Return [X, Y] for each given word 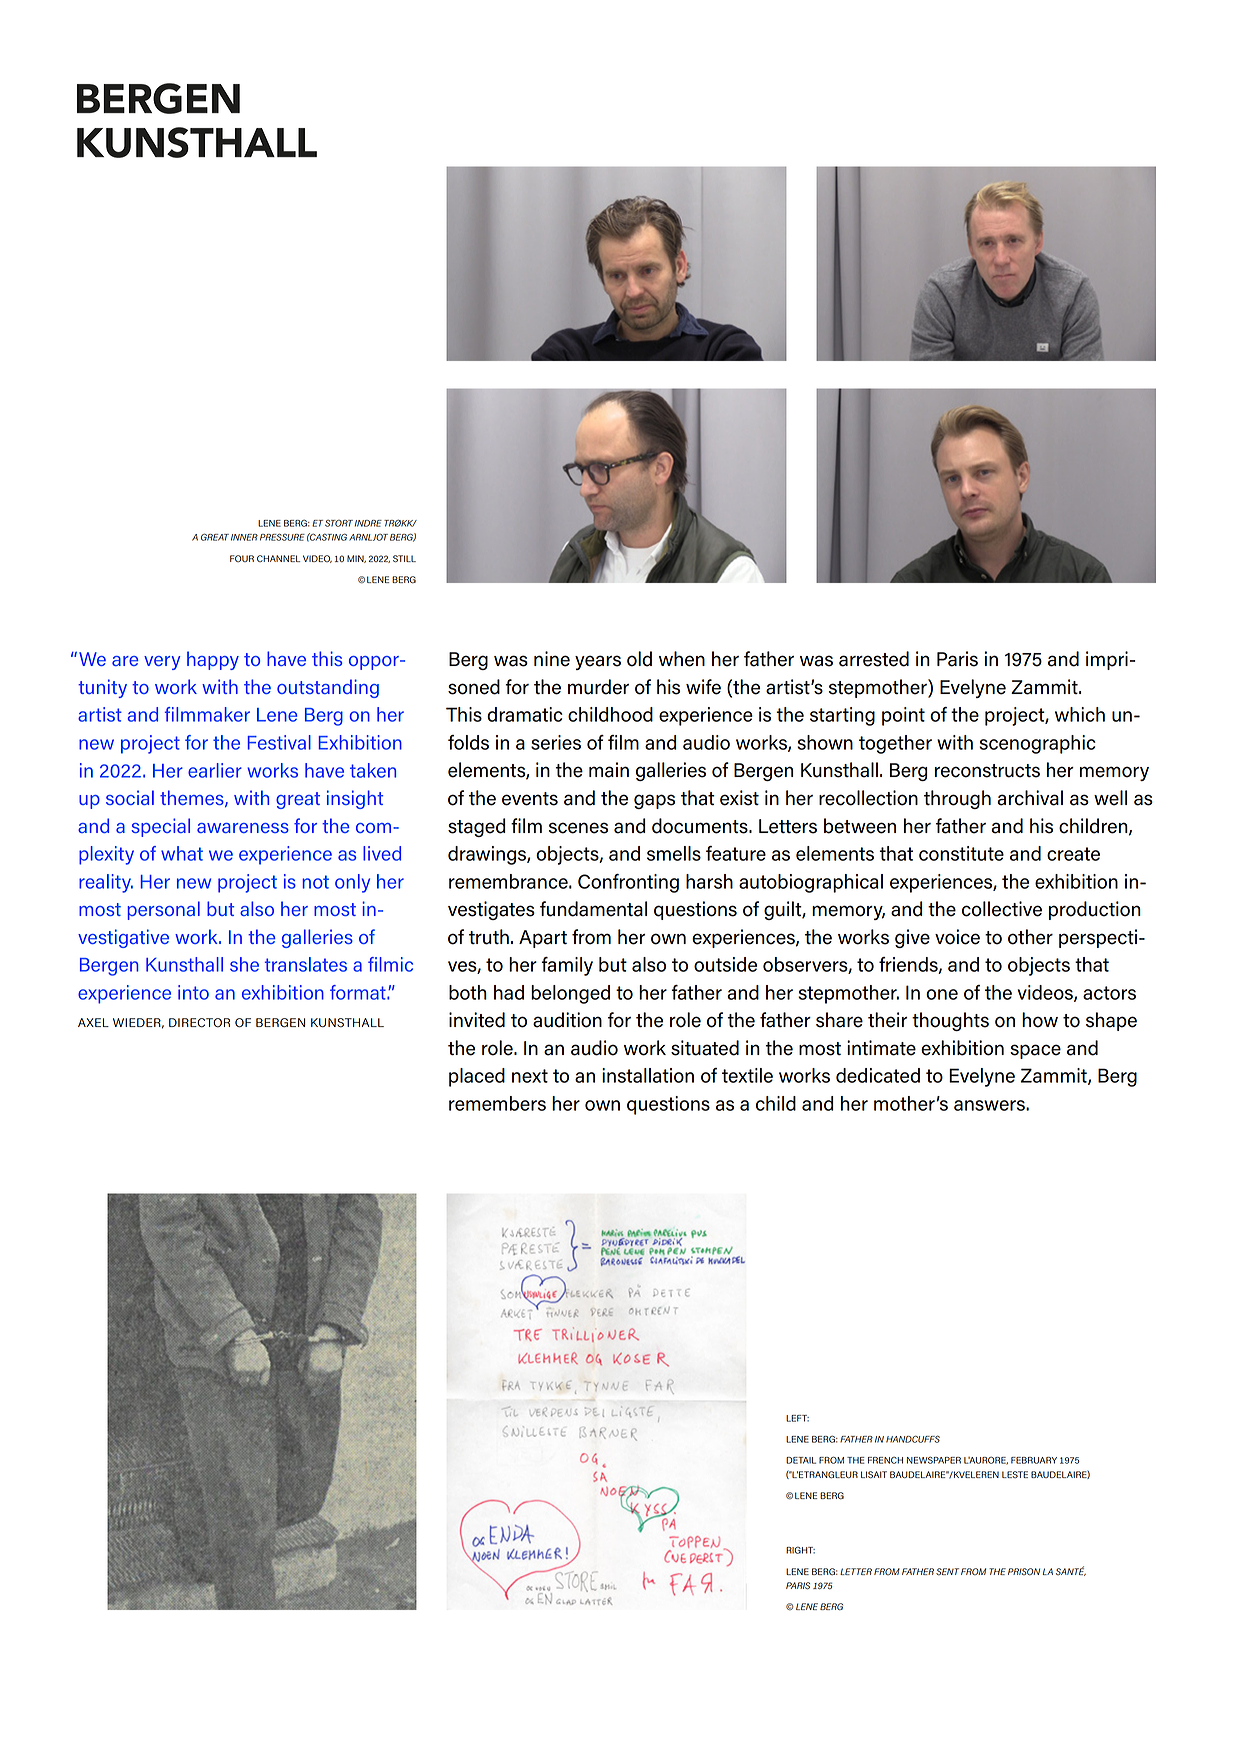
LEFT [797, 1418]
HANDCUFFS [913, 1439]
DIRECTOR [199, 1023]
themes [193, 798]
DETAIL [801, 1460]
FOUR [242, 558]
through [957, 799]
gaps [654, 801]
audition [567, 1020]
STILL [404, 559]
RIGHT [800, 1550]
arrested [874, 659]
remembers [497, 1103]
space [1035, 1051]
